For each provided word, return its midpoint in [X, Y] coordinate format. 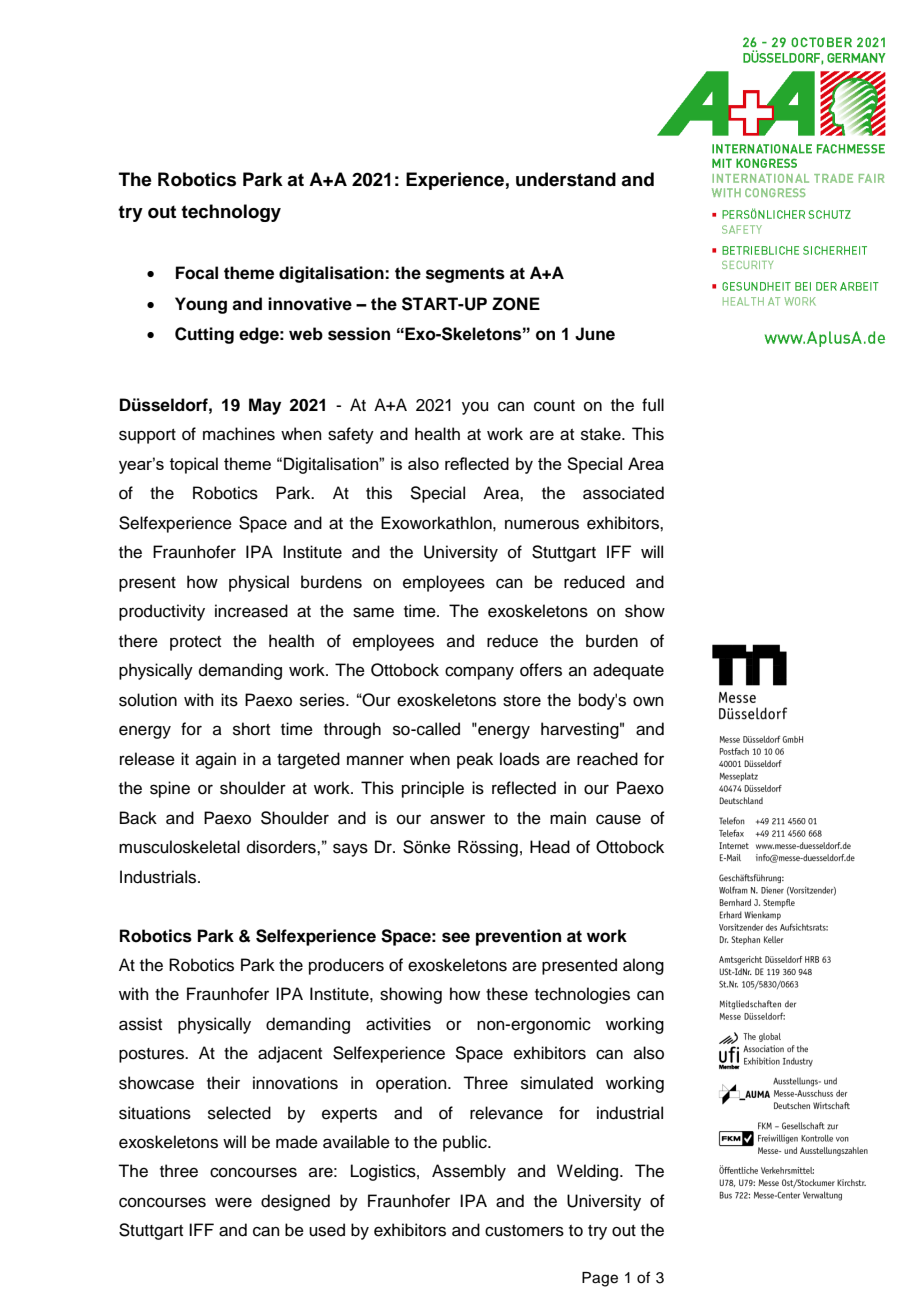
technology [231, 213]
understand [566, 179]
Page [600, 1279]
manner [375, 760]
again [216, 760]
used [327, 1230]
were [233, 1202]
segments [465, 275]
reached [607, 759]
